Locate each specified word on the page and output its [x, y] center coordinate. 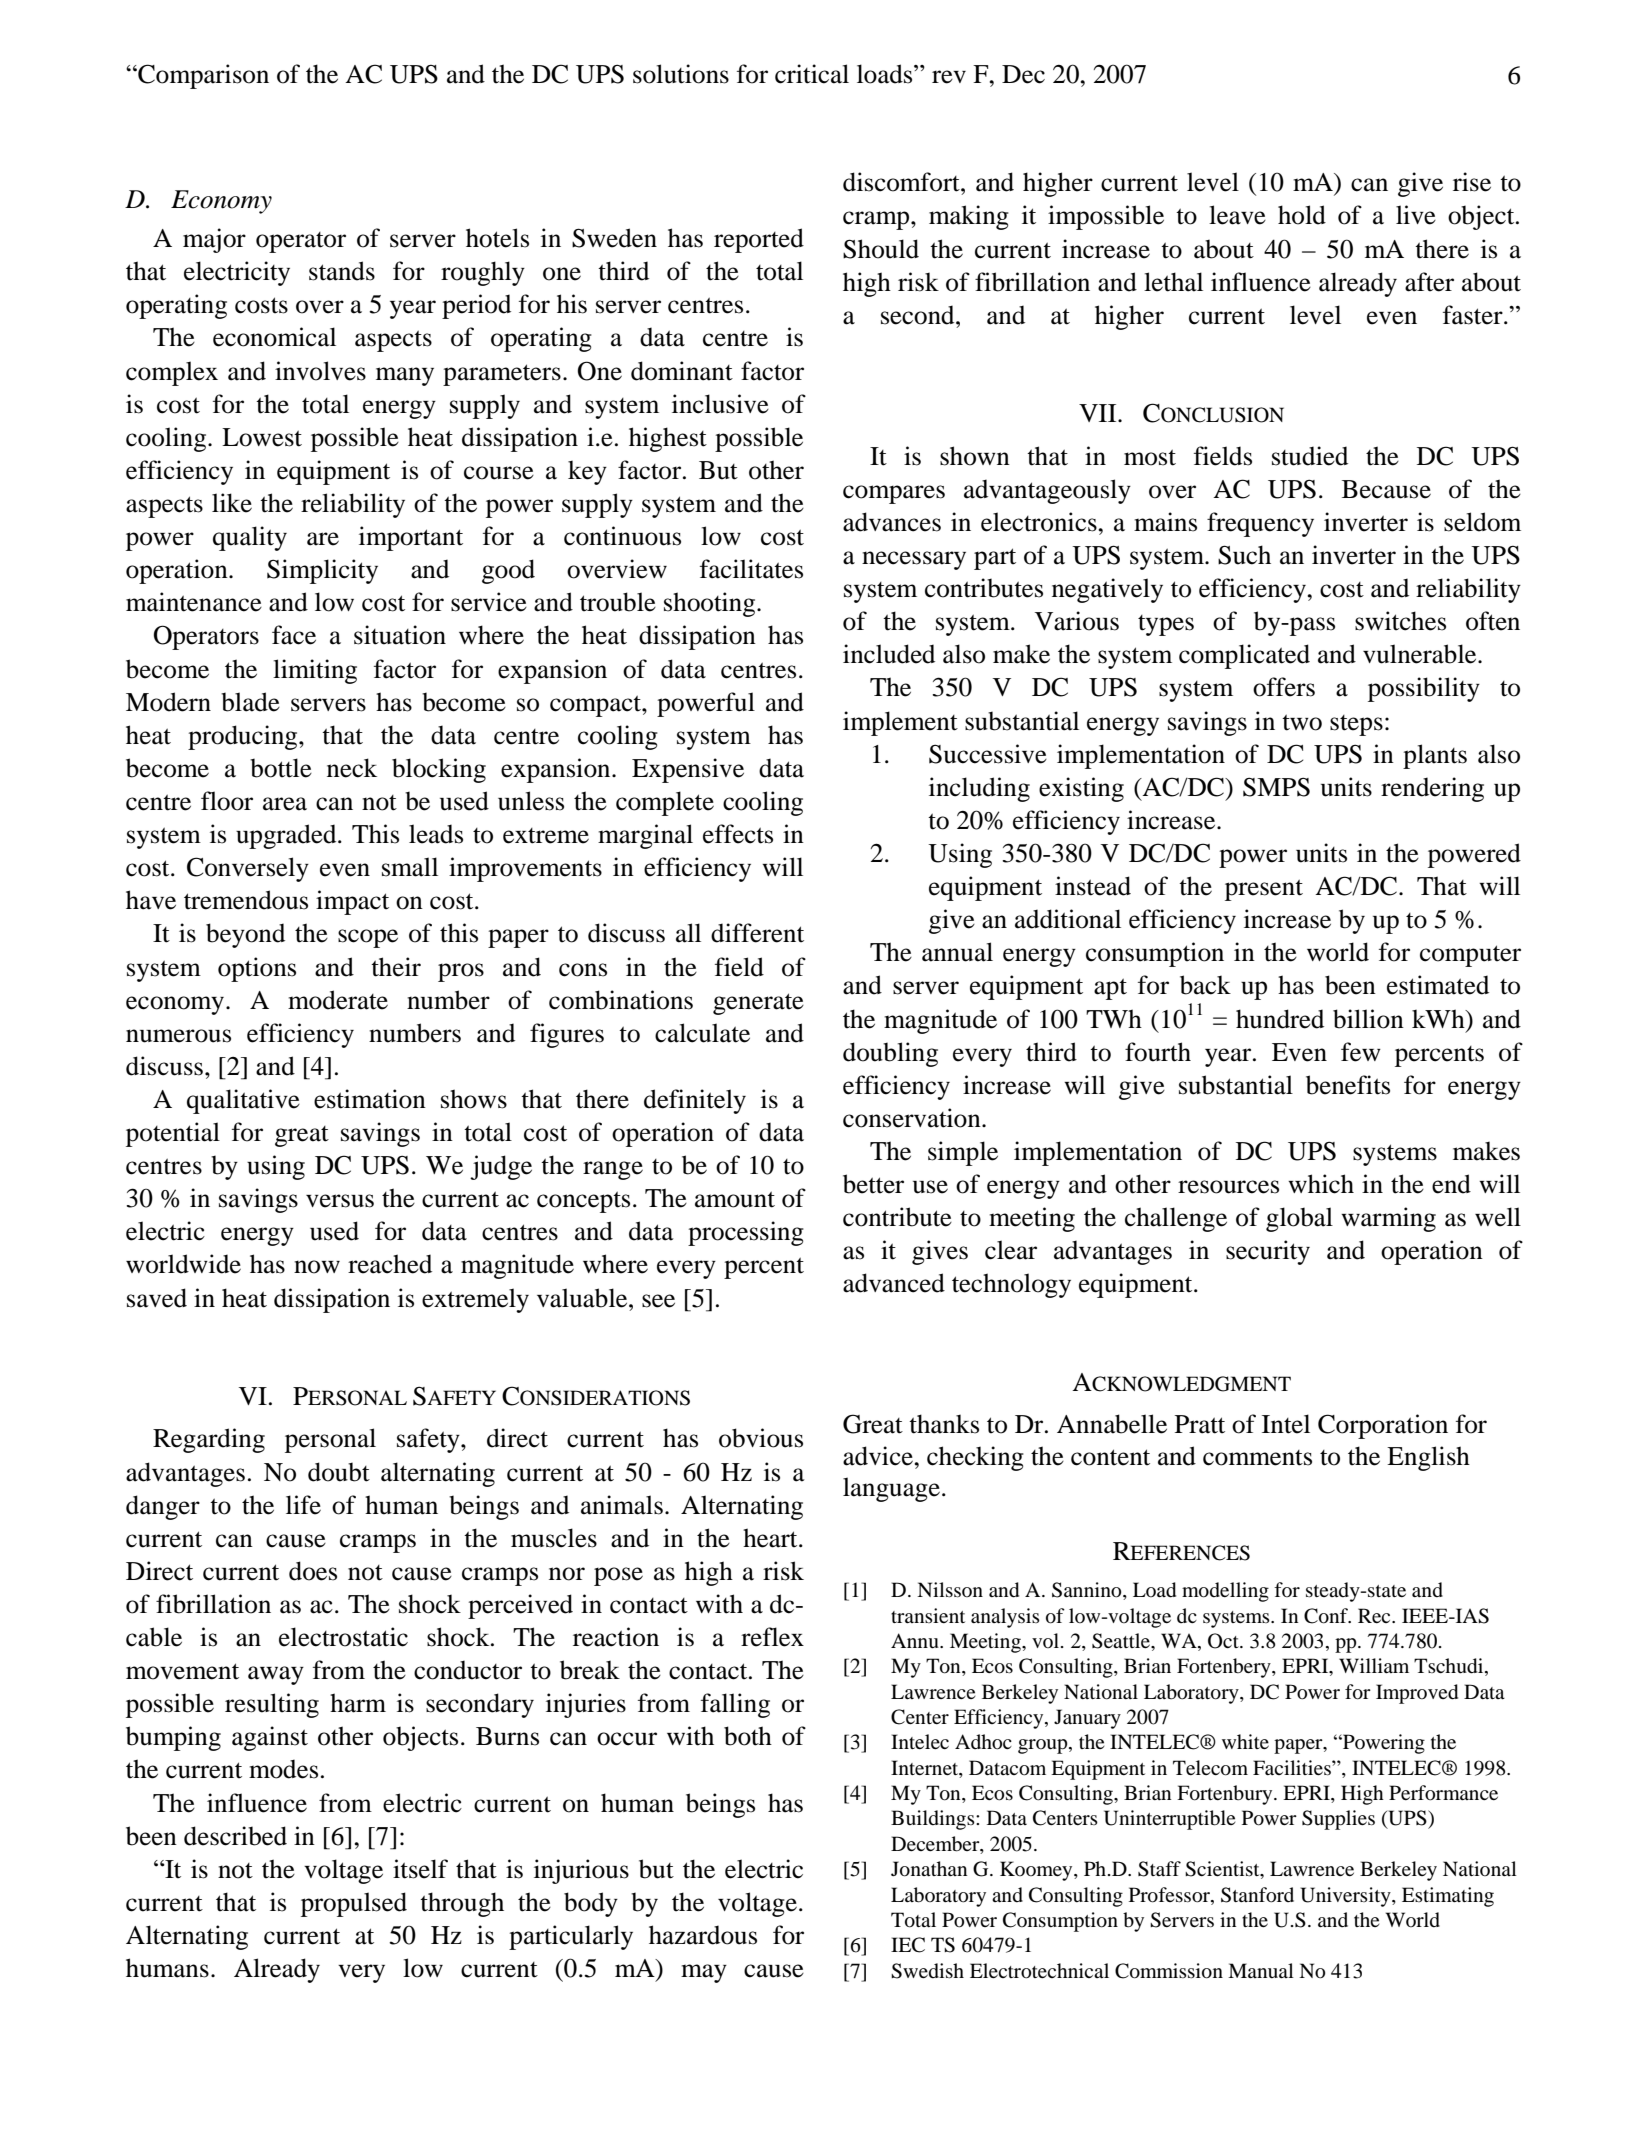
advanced [894, 1283]
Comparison [202, 76]
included [889, 654]
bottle [281, 768]
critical [812, 74]
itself [420, 1869]
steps [1356, 725]
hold [1302, 215]
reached [390, 1264]
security [1268, 1252]
